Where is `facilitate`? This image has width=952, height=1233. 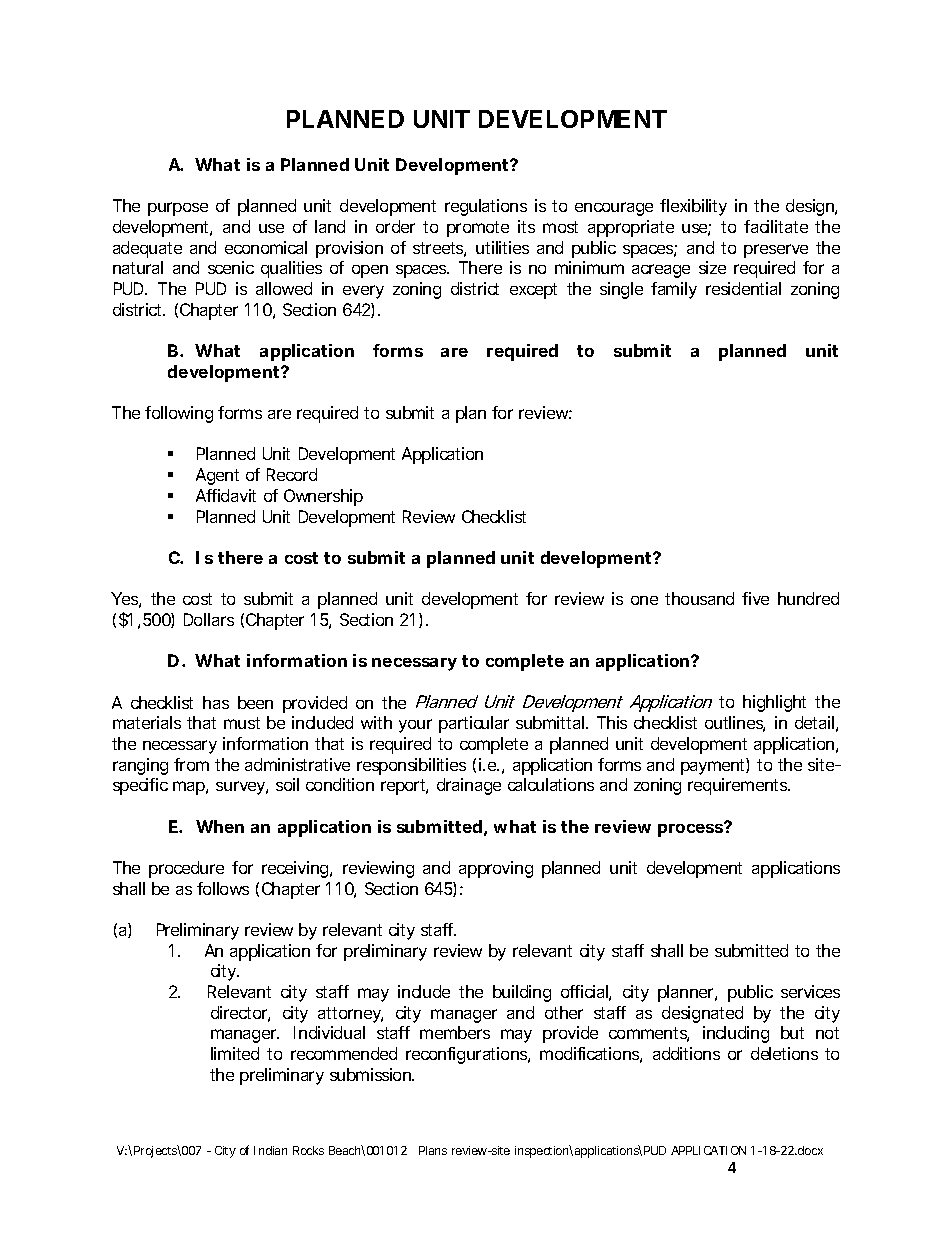
facilitate is located at coordinates (776, 226).
